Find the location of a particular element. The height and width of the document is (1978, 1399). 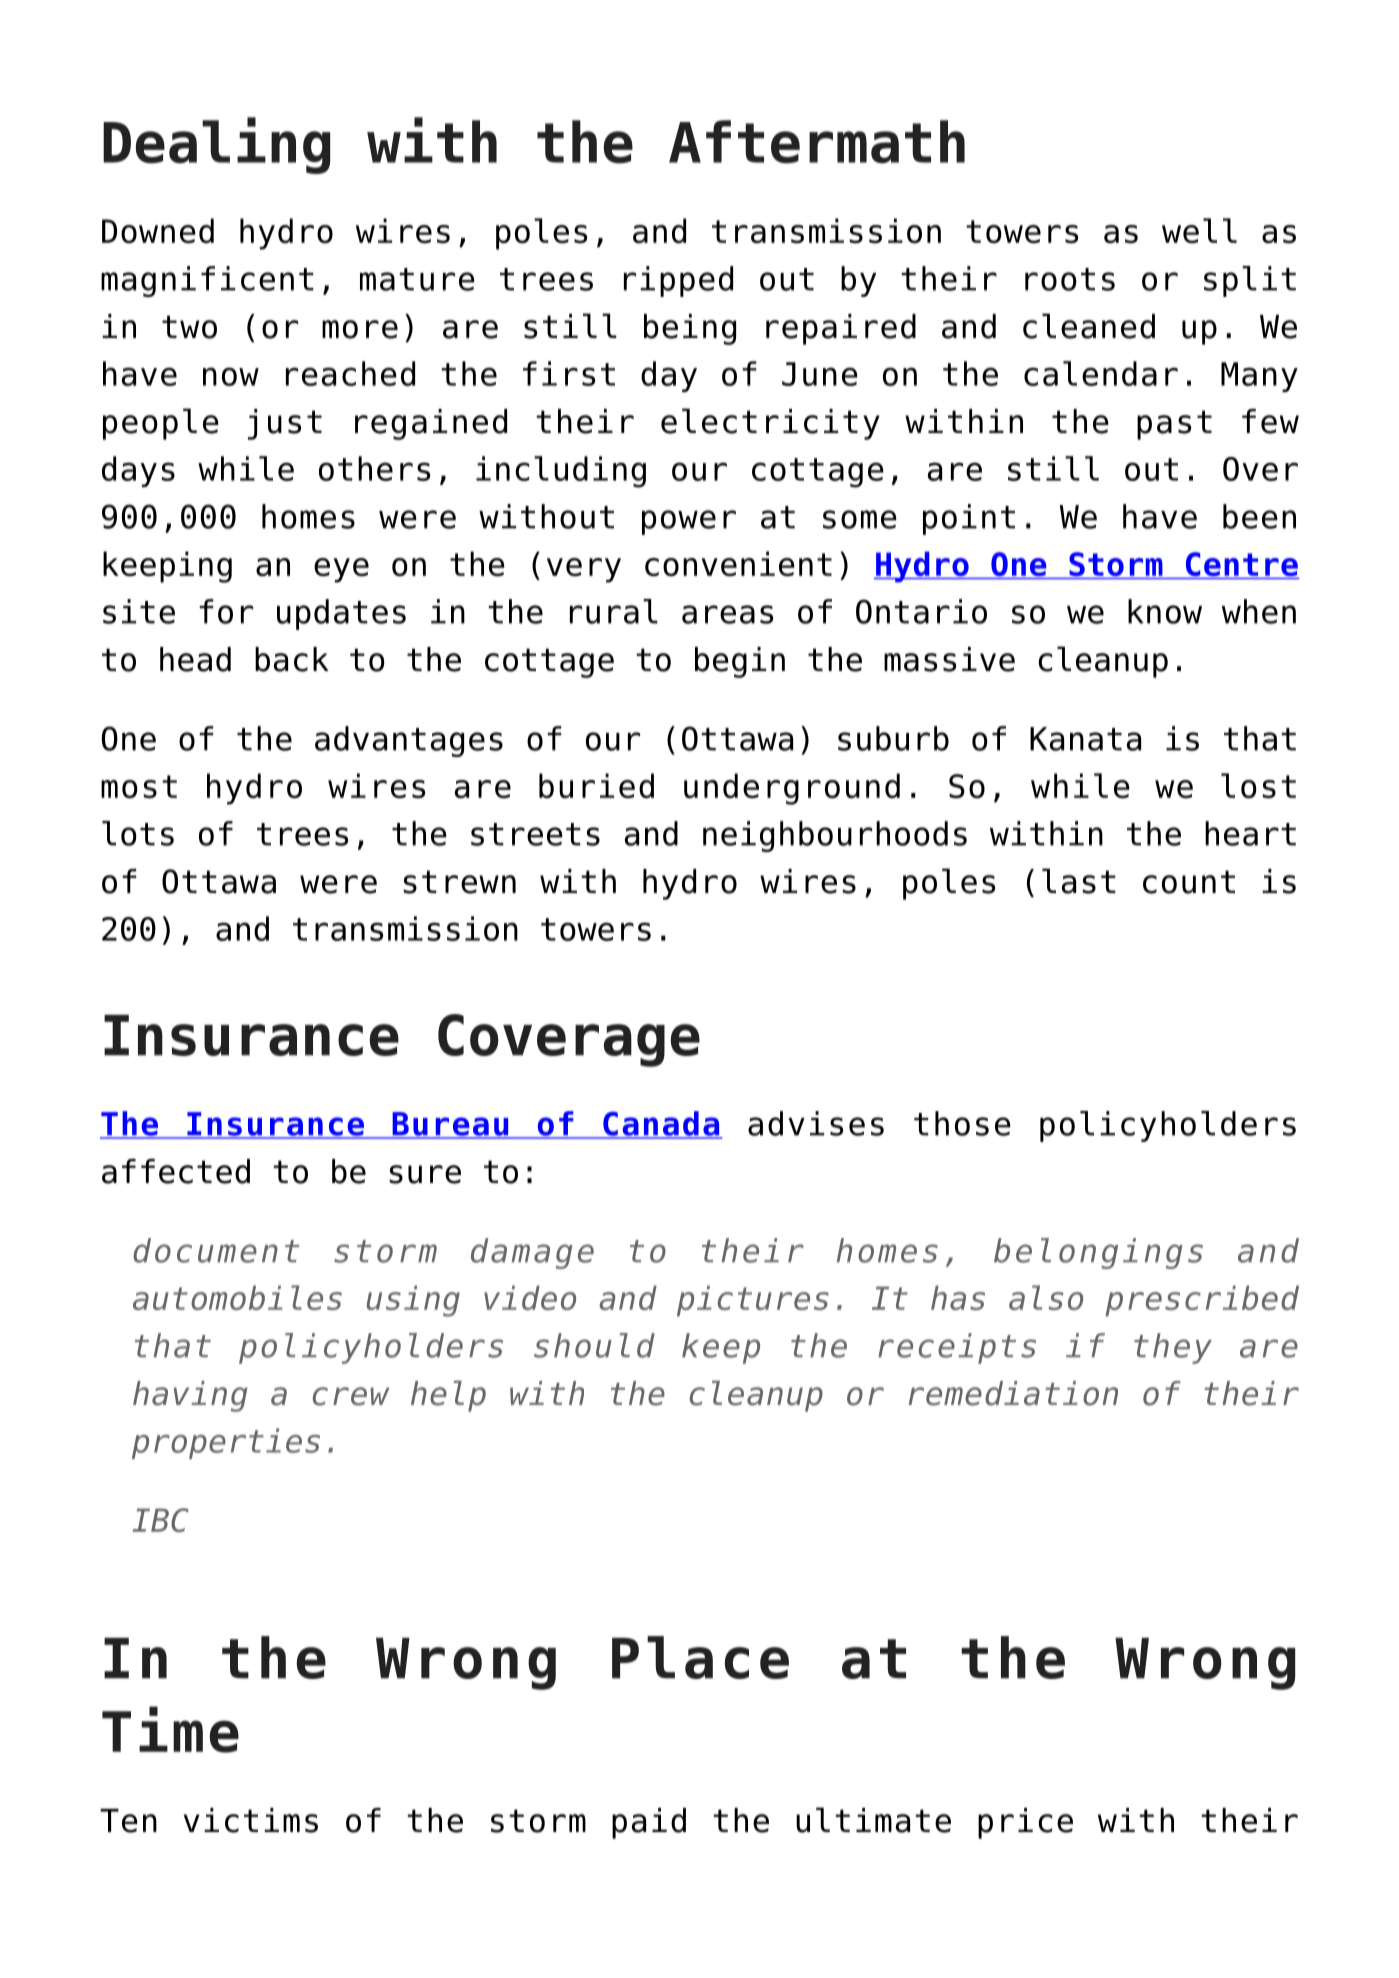

paid is located at coordinates (649, 1823).
